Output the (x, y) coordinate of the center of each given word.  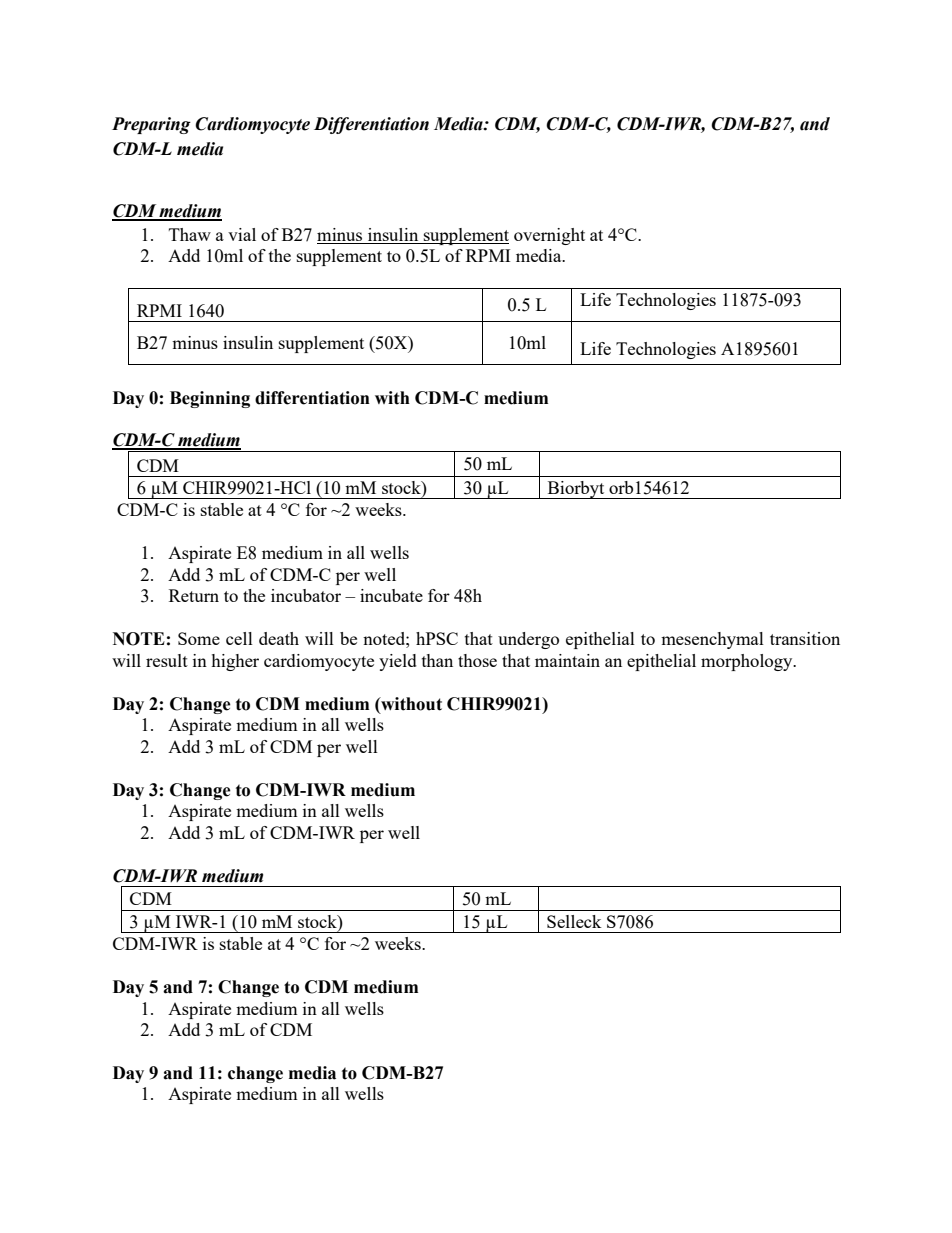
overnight (549, 236)
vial (242, 234)
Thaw (190, 234)
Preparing (151, 125)
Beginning (210, 399)
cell (239, 638)
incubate (391, 595)
